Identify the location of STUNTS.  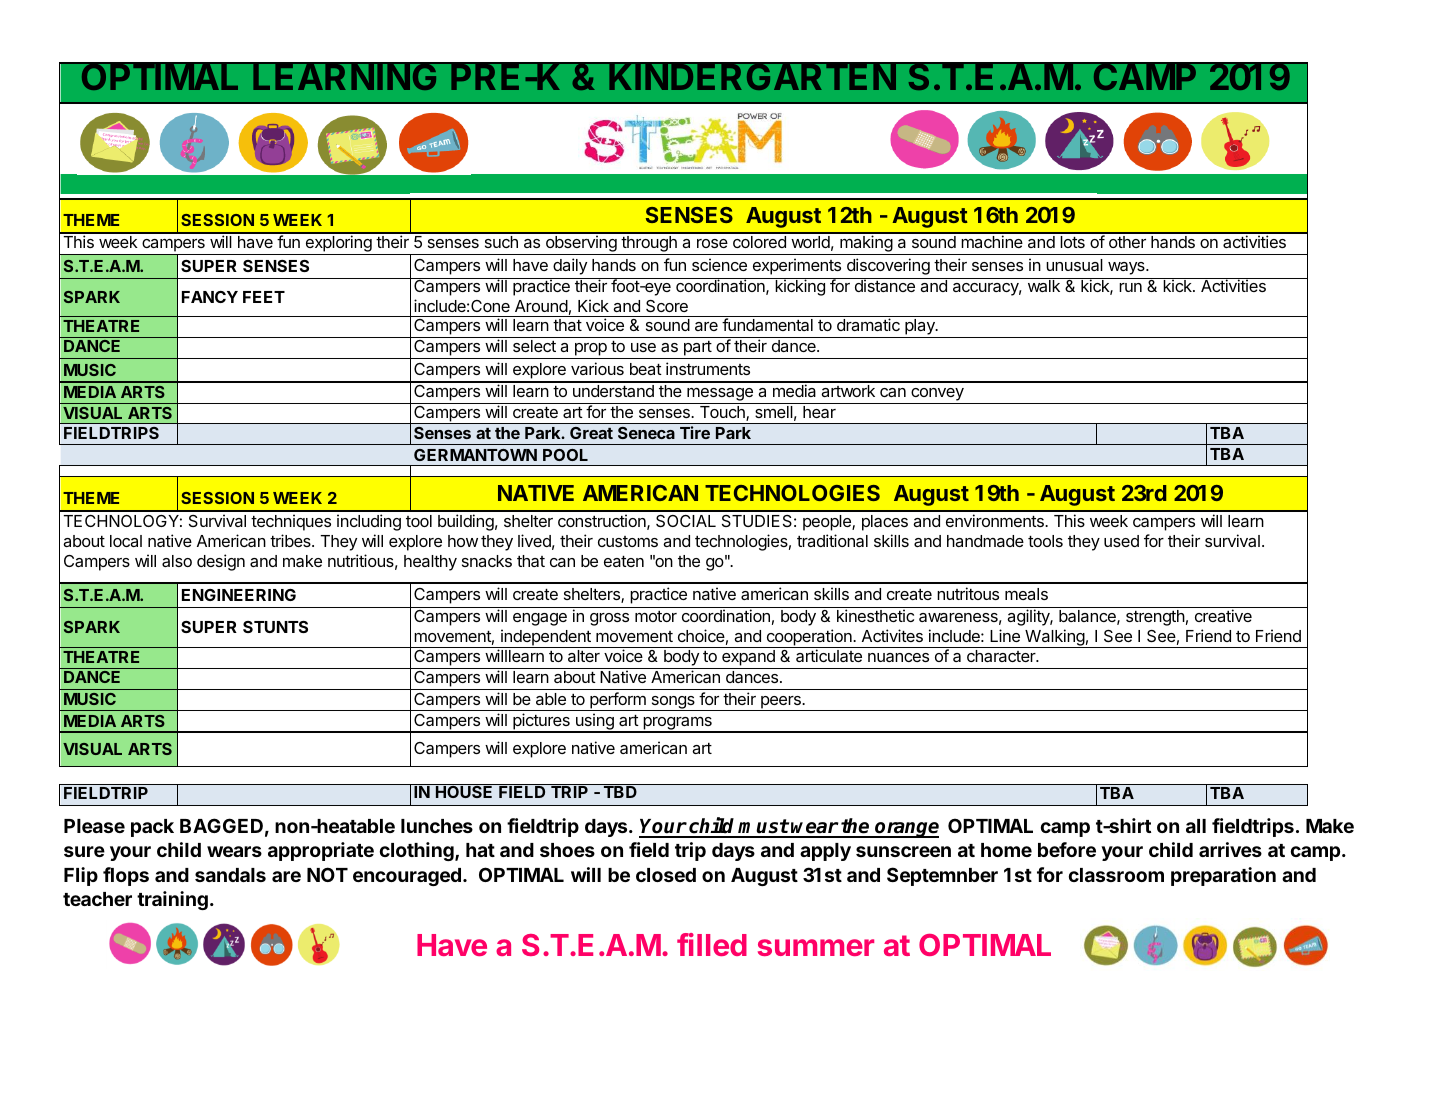
(275, 627).
